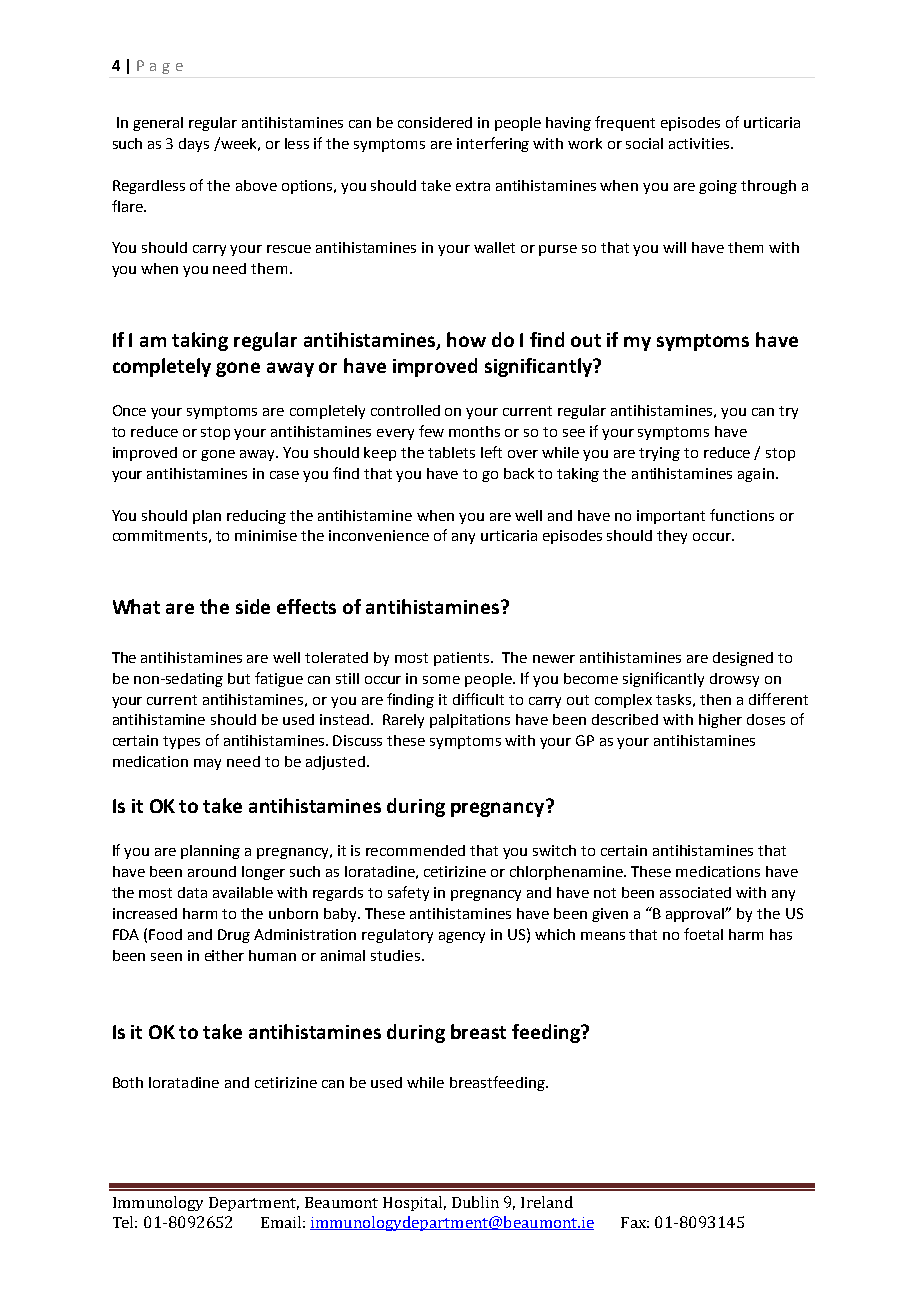 Image resolution: width=924 pixels, height=1308 pixels. Describe the element at coordinates (493, 144) in the page. I see `interfering` at that location.
